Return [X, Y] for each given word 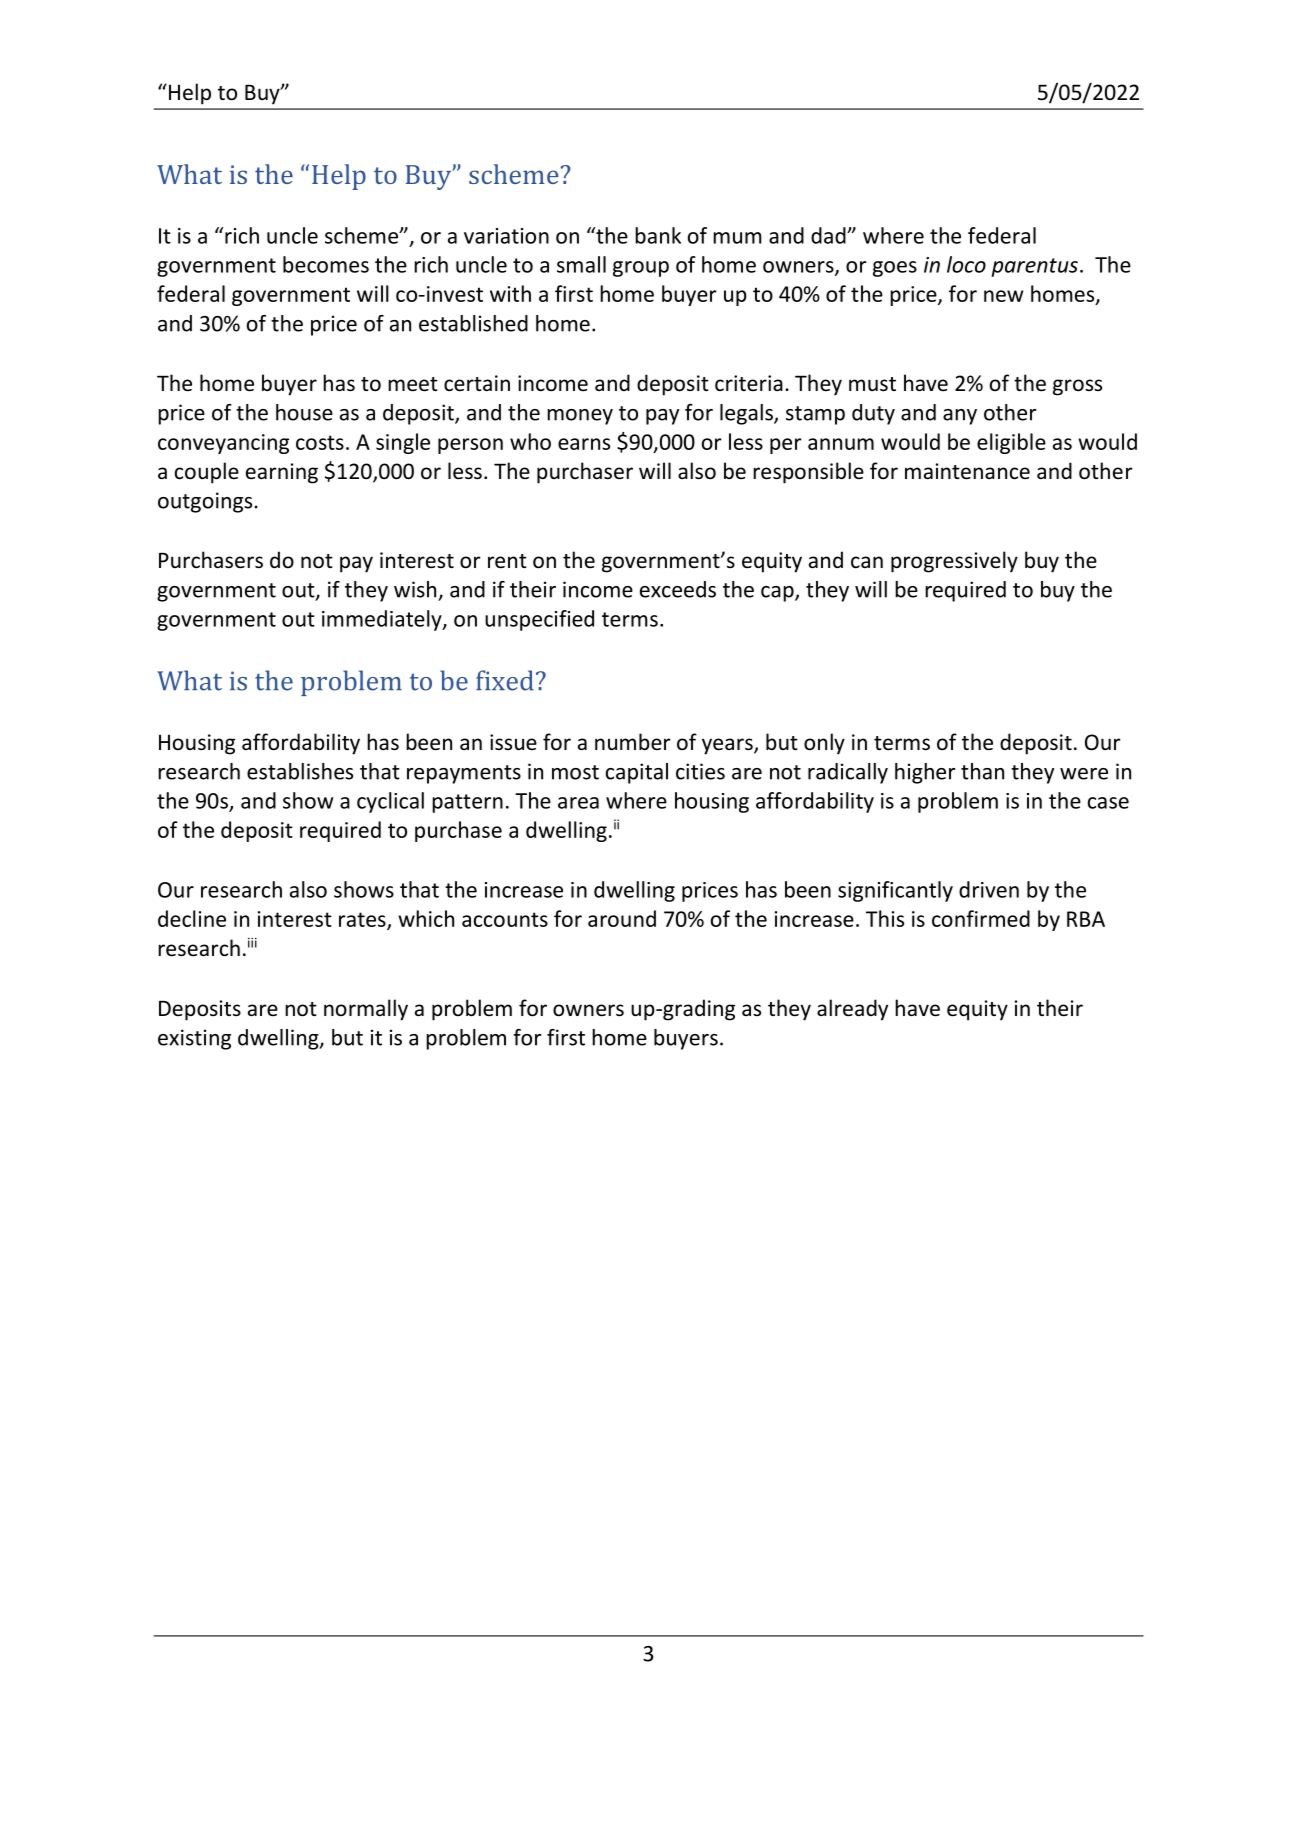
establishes [300, 771]
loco [966, 264]
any [960, 417]
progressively [954, 562]
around [622, 918]
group [641, 269]
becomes [326, 264]
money [580, 417]
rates [363, 920]
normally [366, 1010]
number [633, 741]
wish [415, 589]
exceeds [678, 589]
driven [989, 889]
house [304, 412]
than [982, 771]
